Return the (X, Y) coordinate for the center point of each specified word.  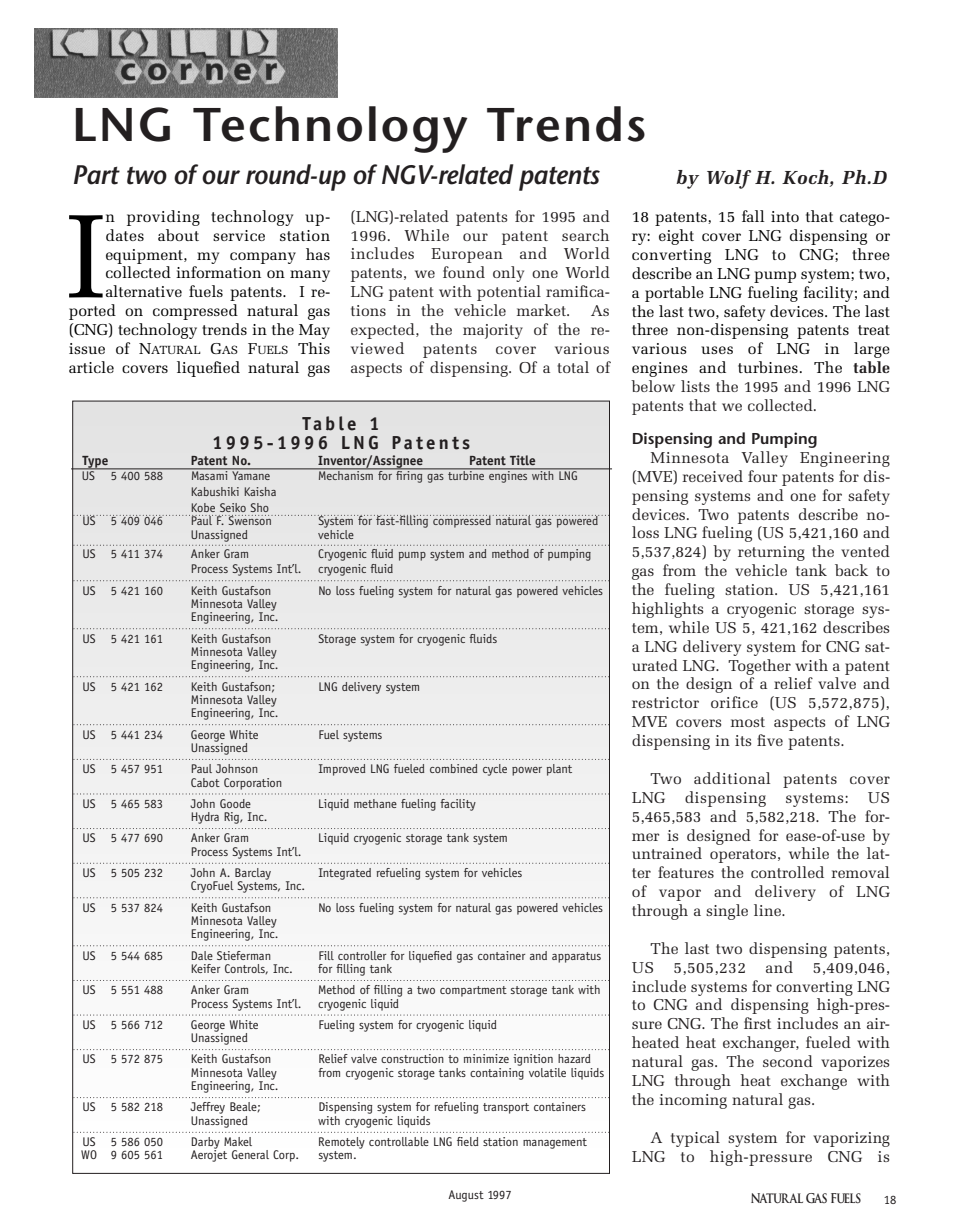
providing (163, 218)
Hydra (205, 818)
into (785, 216)
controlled (787, 872)
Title (522, 460)
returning (771, 553)
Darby (205, 1144)
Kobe (203, 507)
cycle (495, 770)
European (467, 255)
